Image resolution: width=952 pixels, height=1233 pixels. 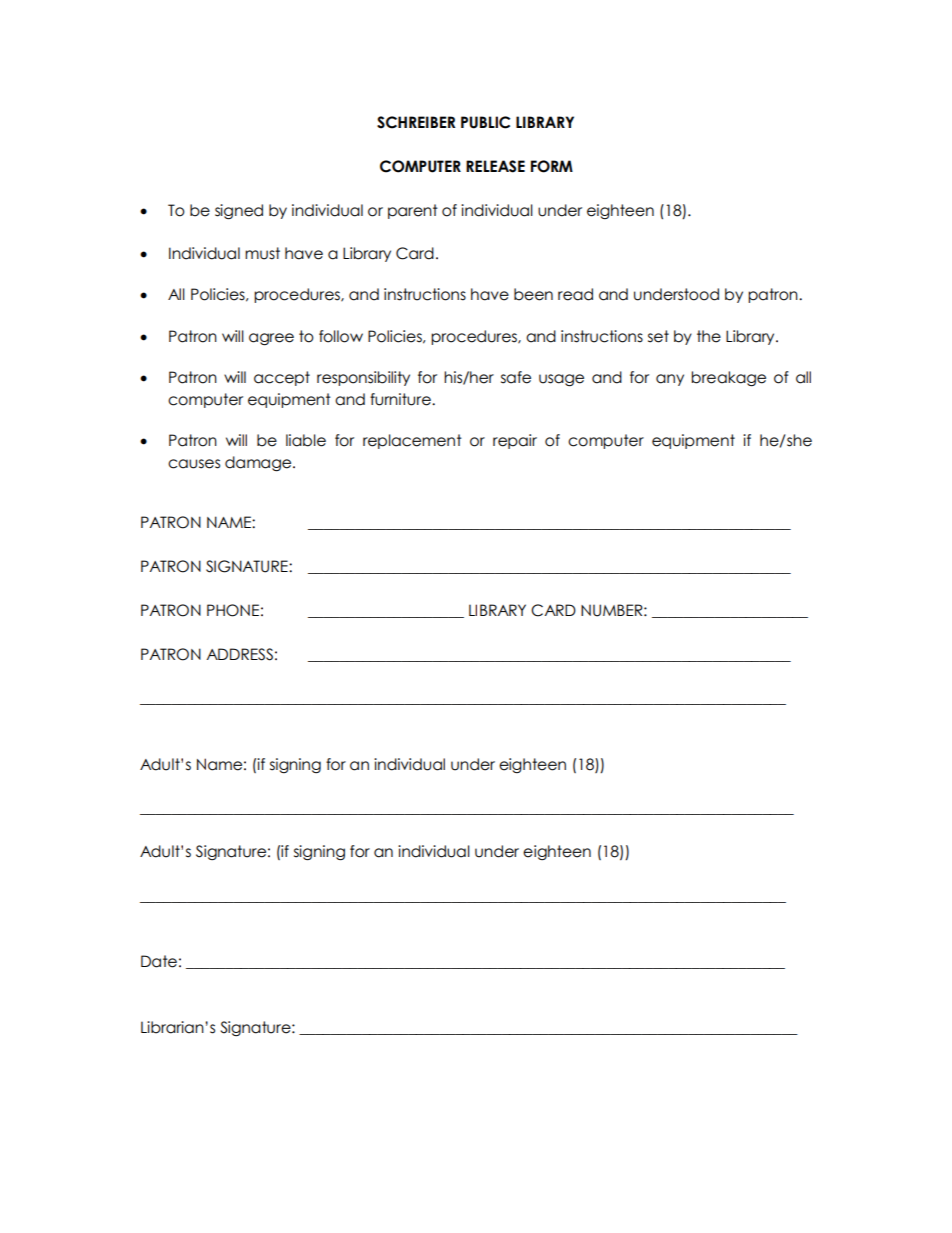 I want to click on agree, so click(x=271, y=339).
